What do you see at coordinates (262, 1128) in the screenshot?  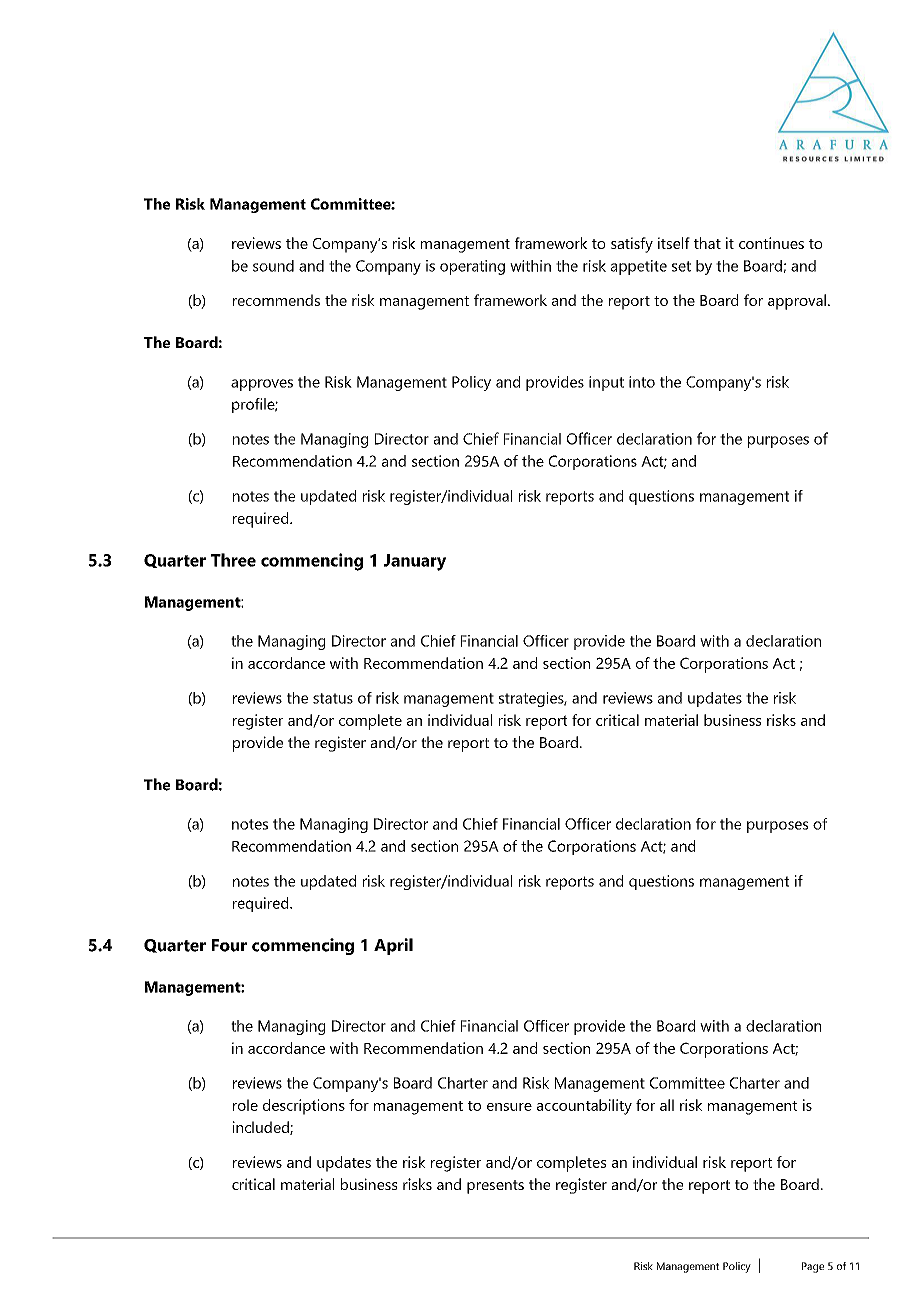 I see `included` at bounding box center [262, 1128].
